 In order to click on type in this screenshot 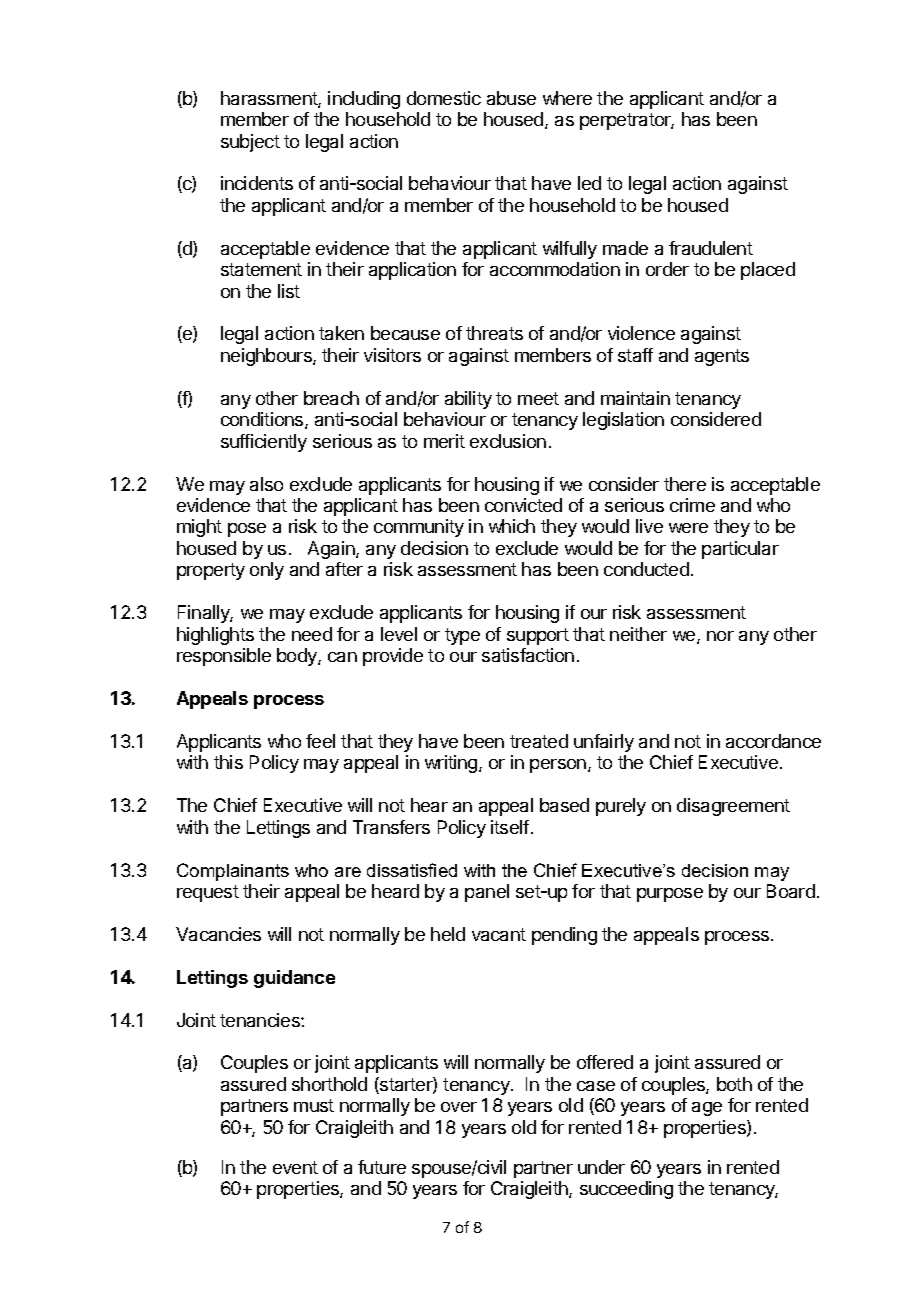, I will do `click(462, 636)`.
